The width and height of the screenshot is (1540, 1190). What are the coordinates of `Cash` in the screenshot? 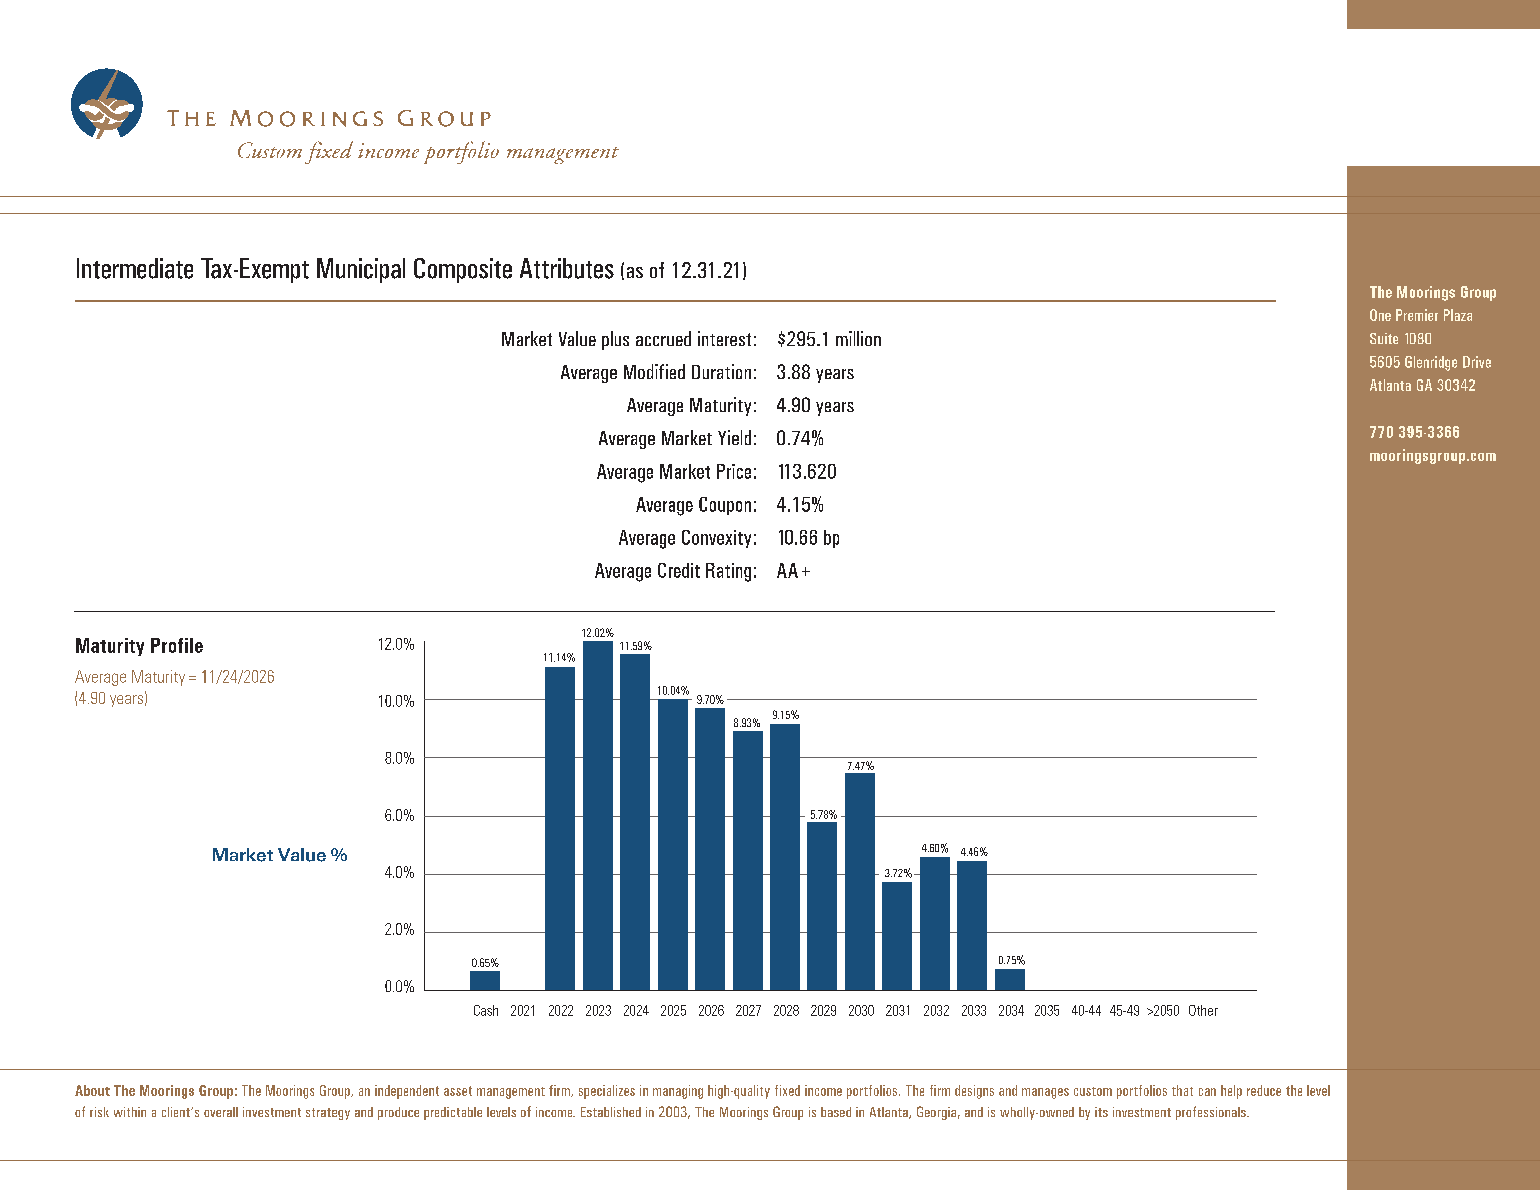 It's located at (486, 1010).
